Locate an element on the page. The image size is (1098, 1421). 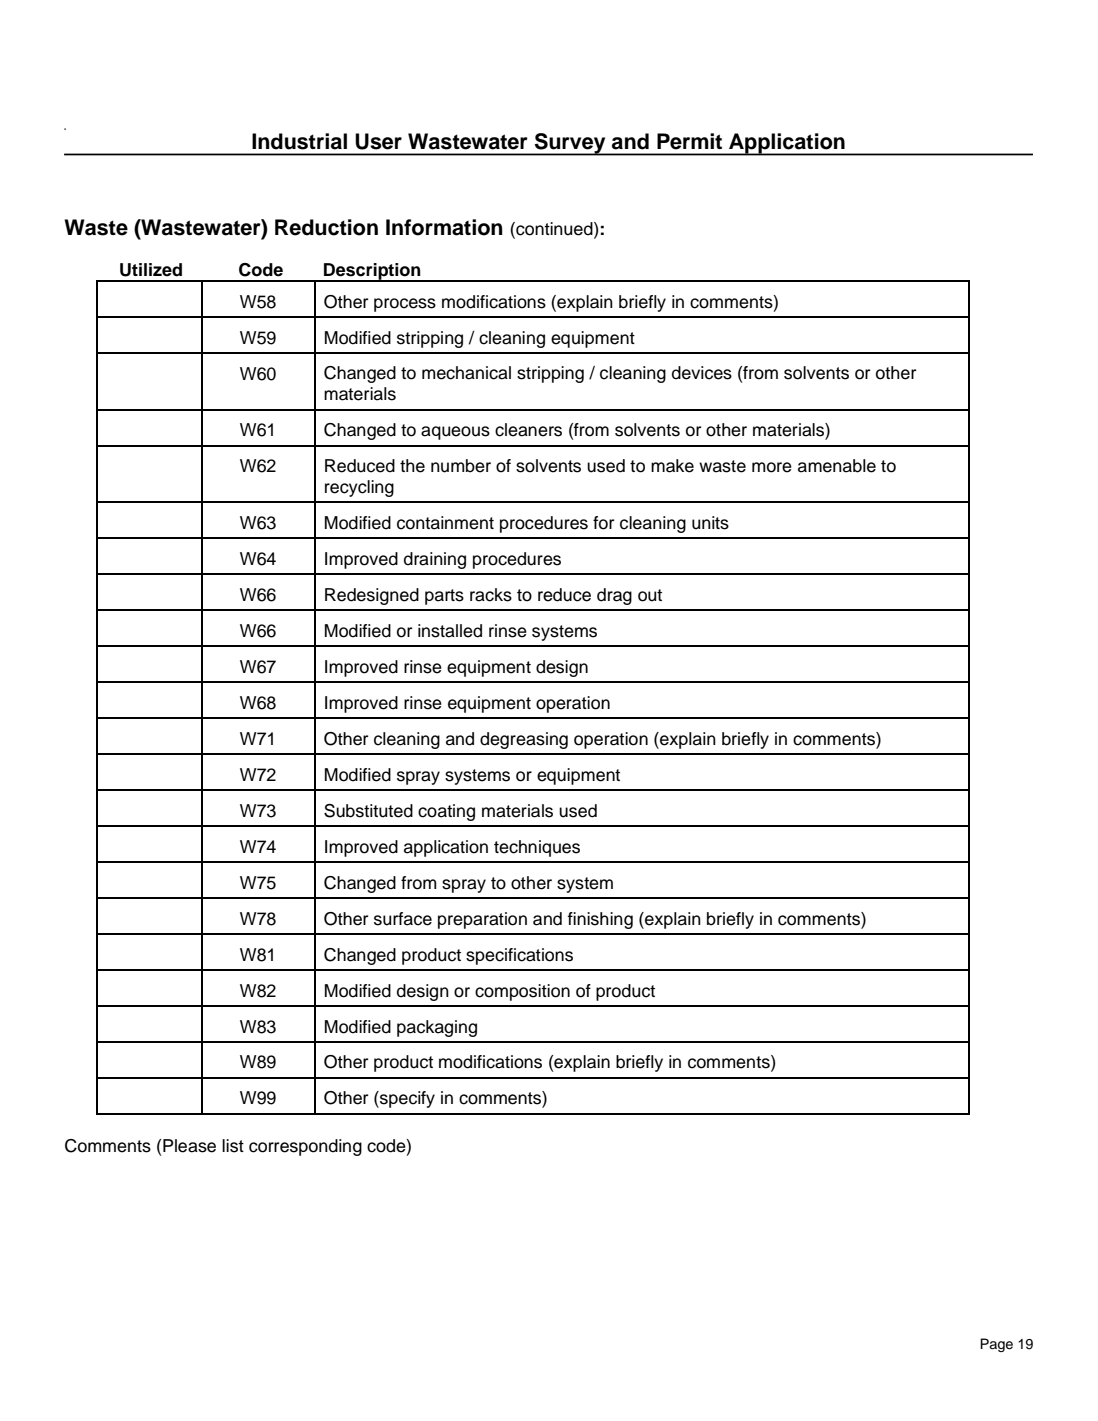
finishing is located at coordinates (600, 920).
